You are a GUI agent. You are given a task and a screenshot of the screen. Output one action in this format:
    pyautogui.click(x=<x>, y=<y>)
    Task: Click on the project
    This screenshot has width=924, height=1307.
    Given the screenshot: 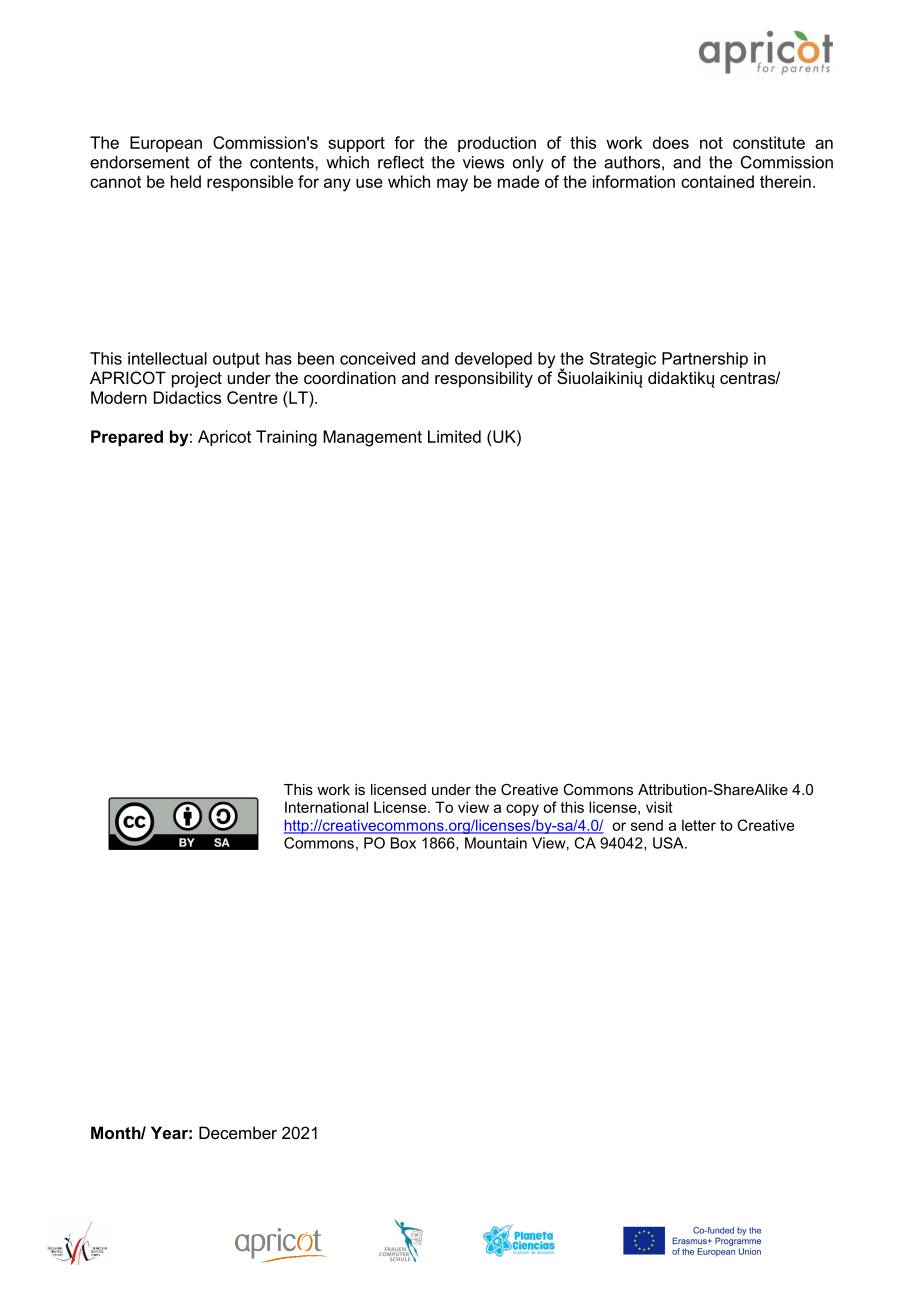 What is the action you would take?
    pyautogui.click(x=197, y=379)
